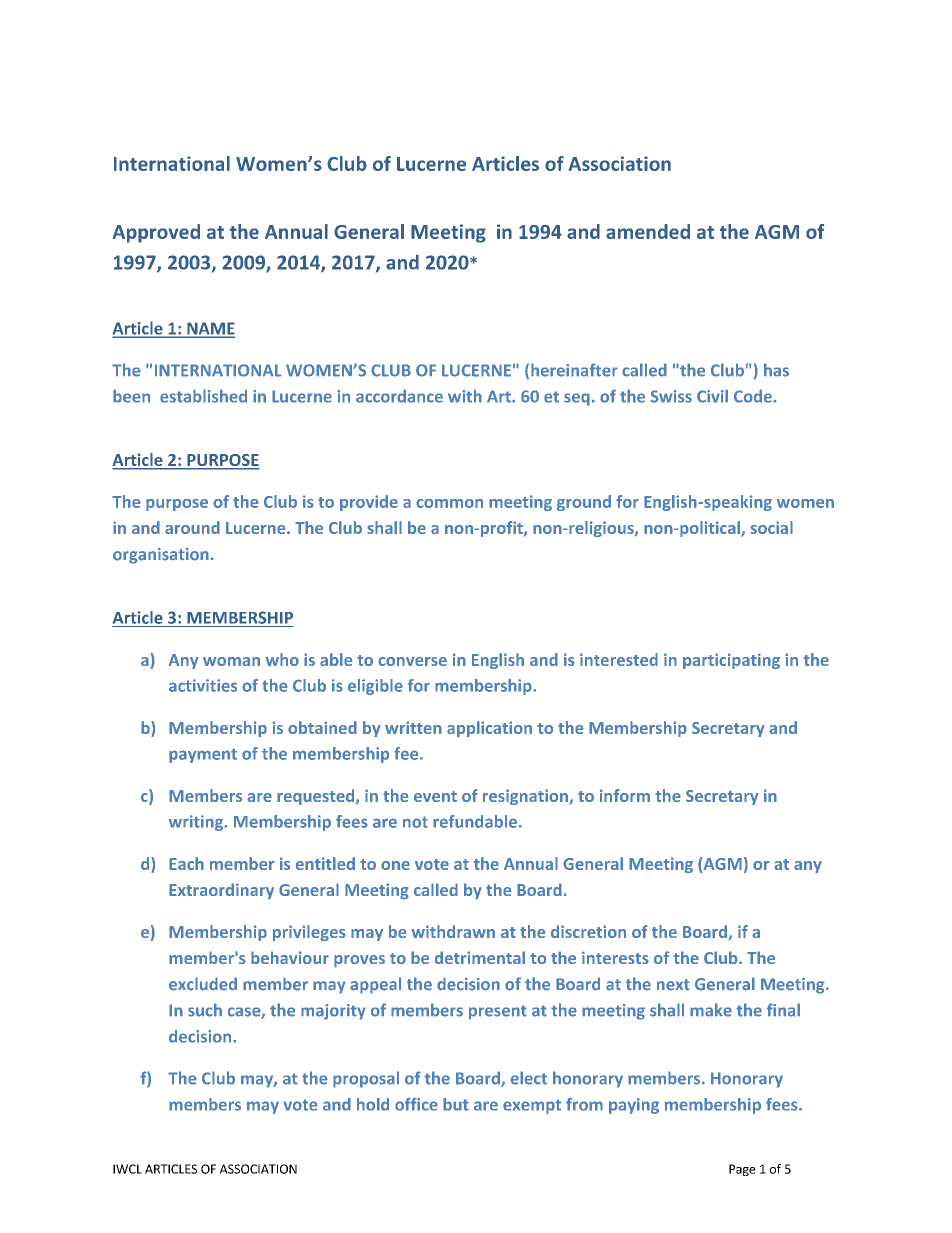 The width and height of the screenshot is (952, 1233). What do you see at coordinates (456, 1104) in the screenshot?
I see `but` at bounding box center [456, 1104].
